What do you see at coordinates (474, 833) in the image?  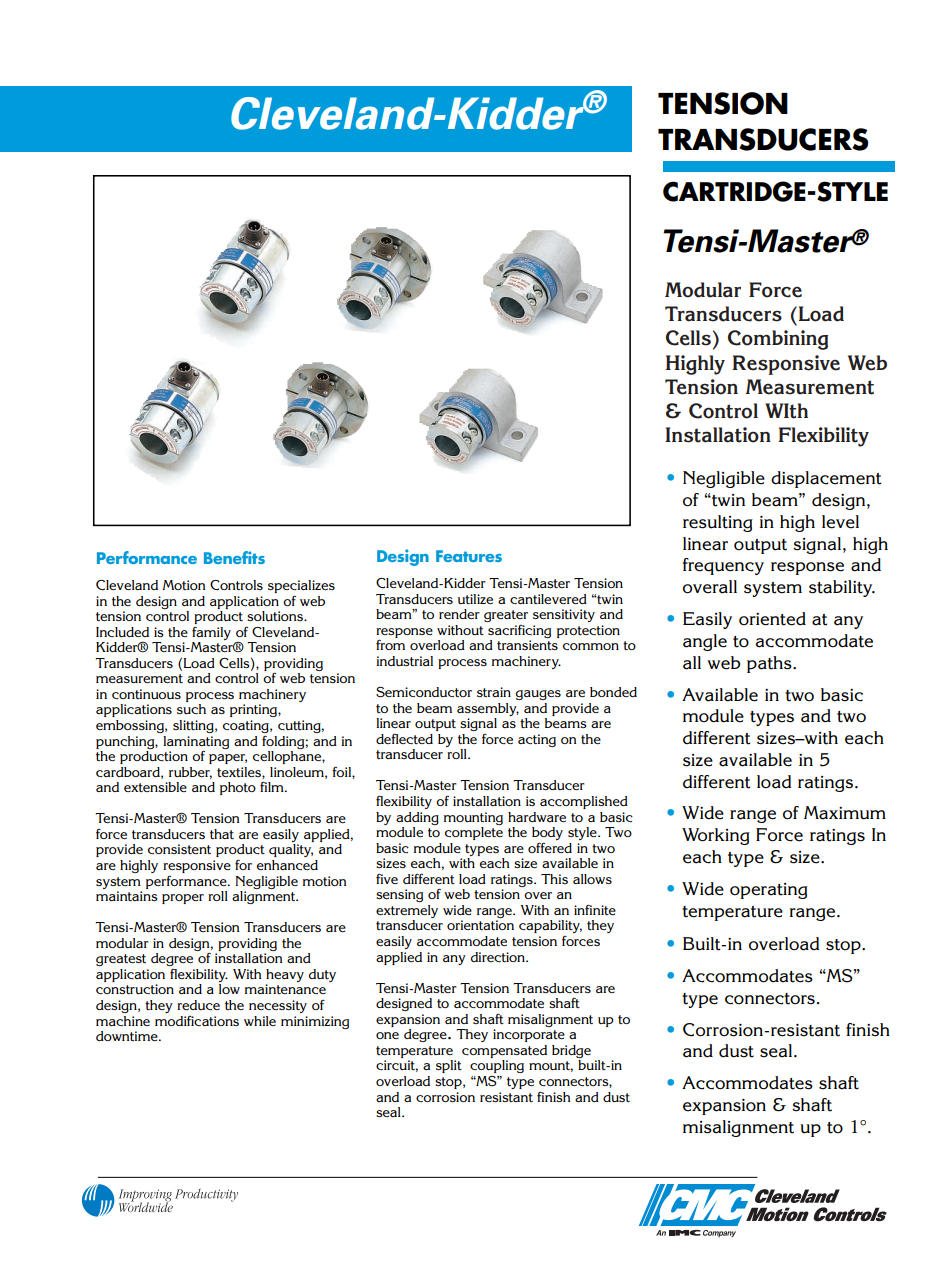 I see `complete` at bounding box center [474, 833].
